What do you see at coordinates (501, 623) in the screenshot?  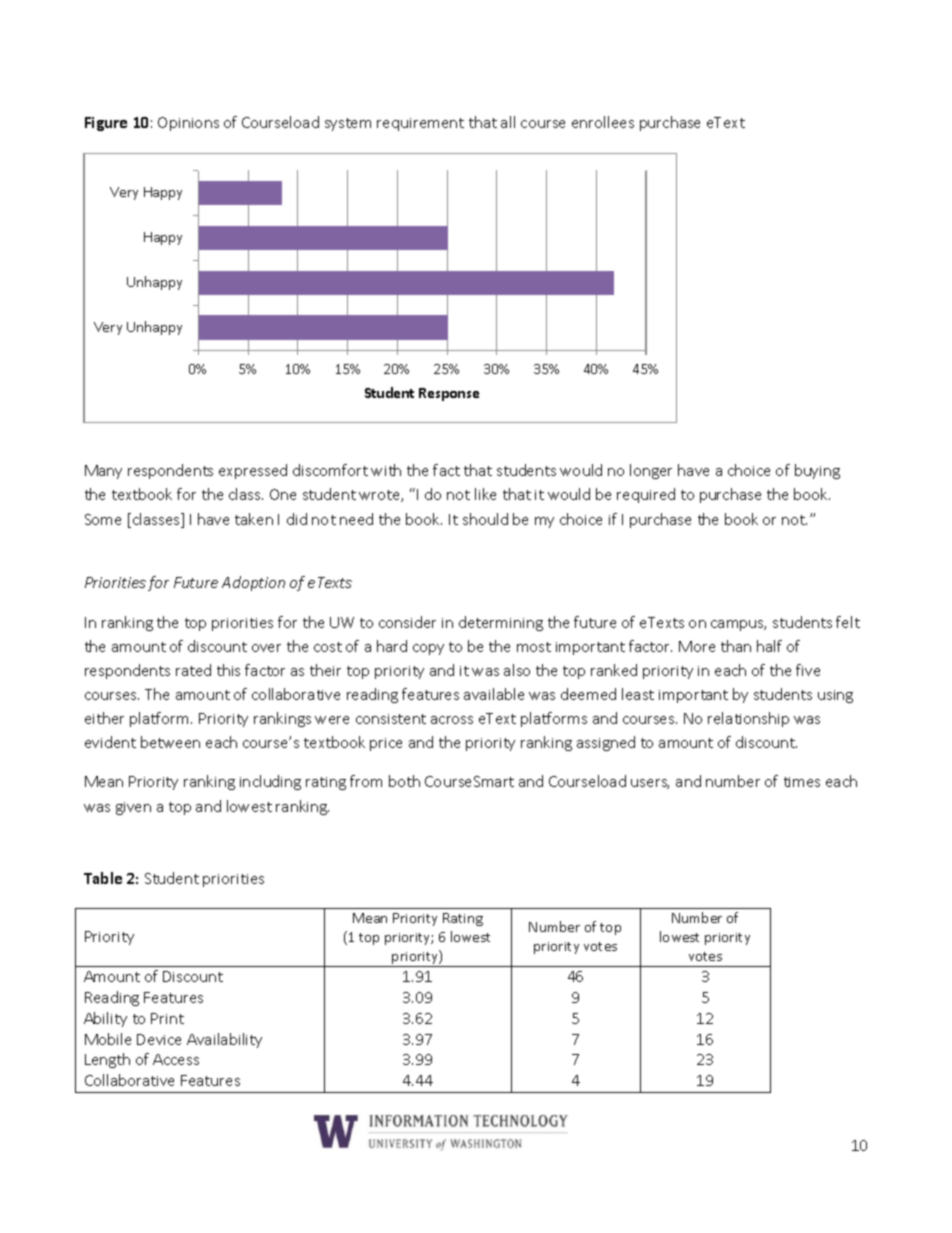 I see `determining` at bounding box center [501, 623].
